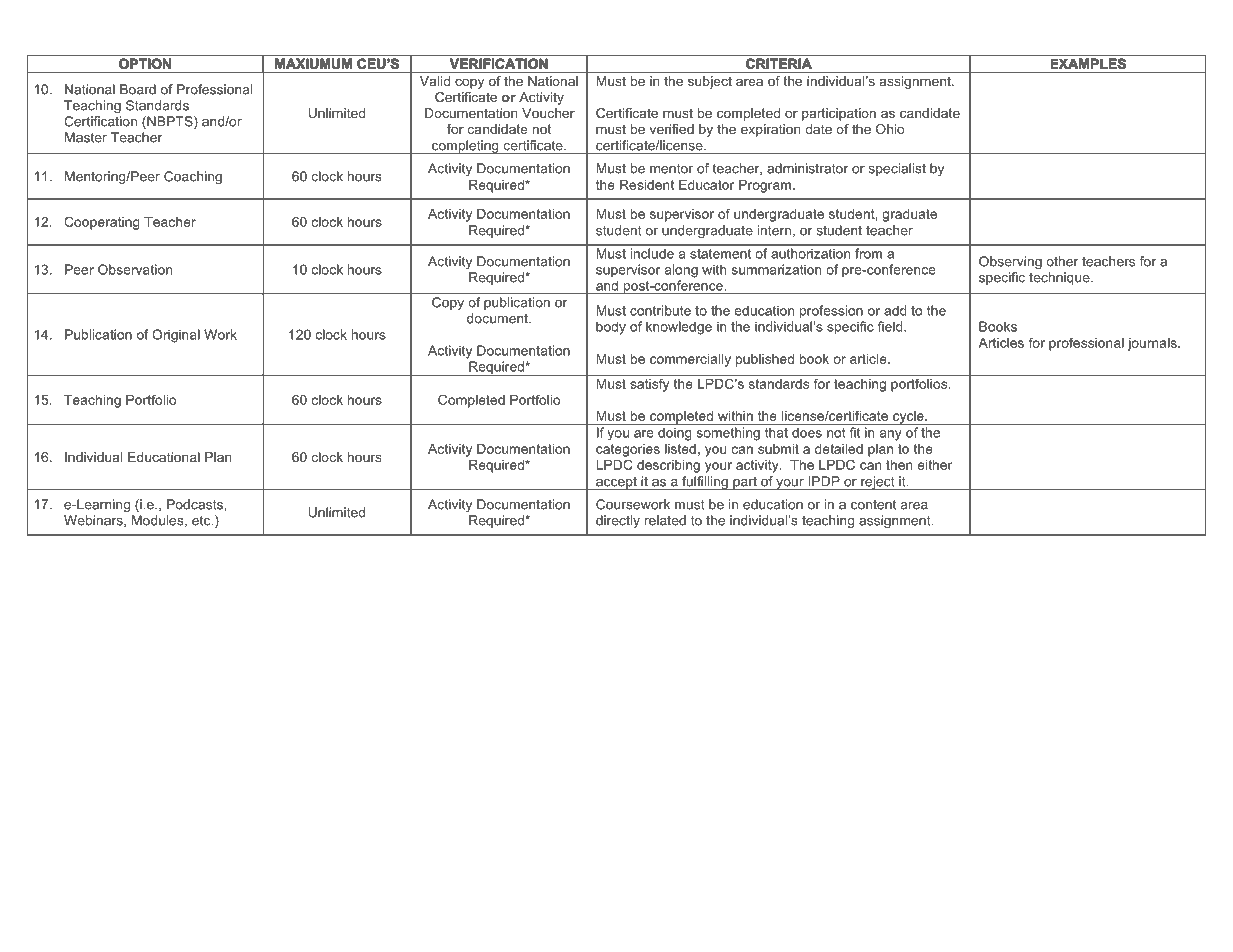  I want to click on include, so click(652, 253).
